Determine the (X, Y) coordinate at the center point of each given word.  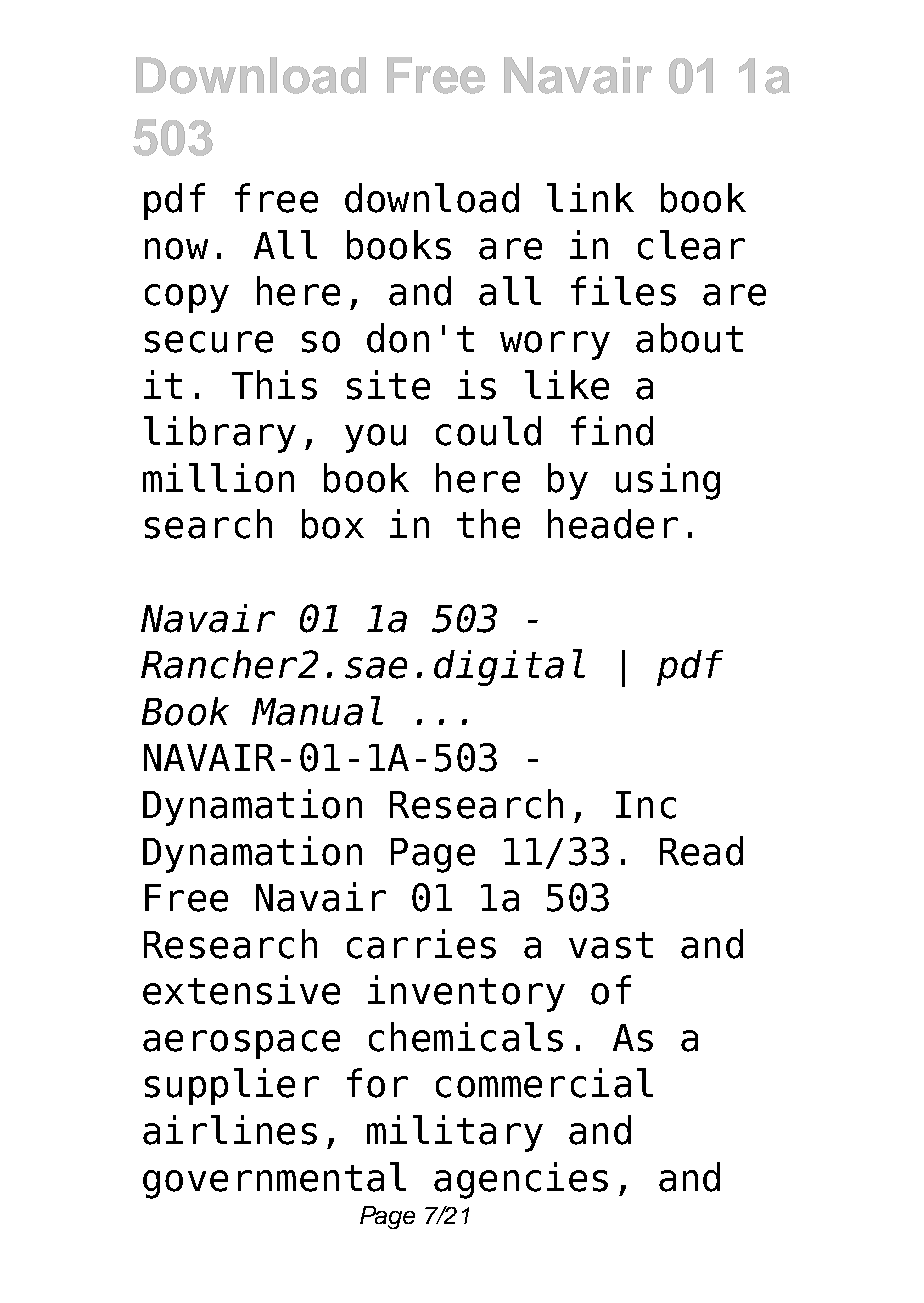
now (176, 249)
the (488, 524)
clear (691, 245)
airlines (230, 1130)
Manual (317, 711)
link (590, 197)
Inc (646, 805)
